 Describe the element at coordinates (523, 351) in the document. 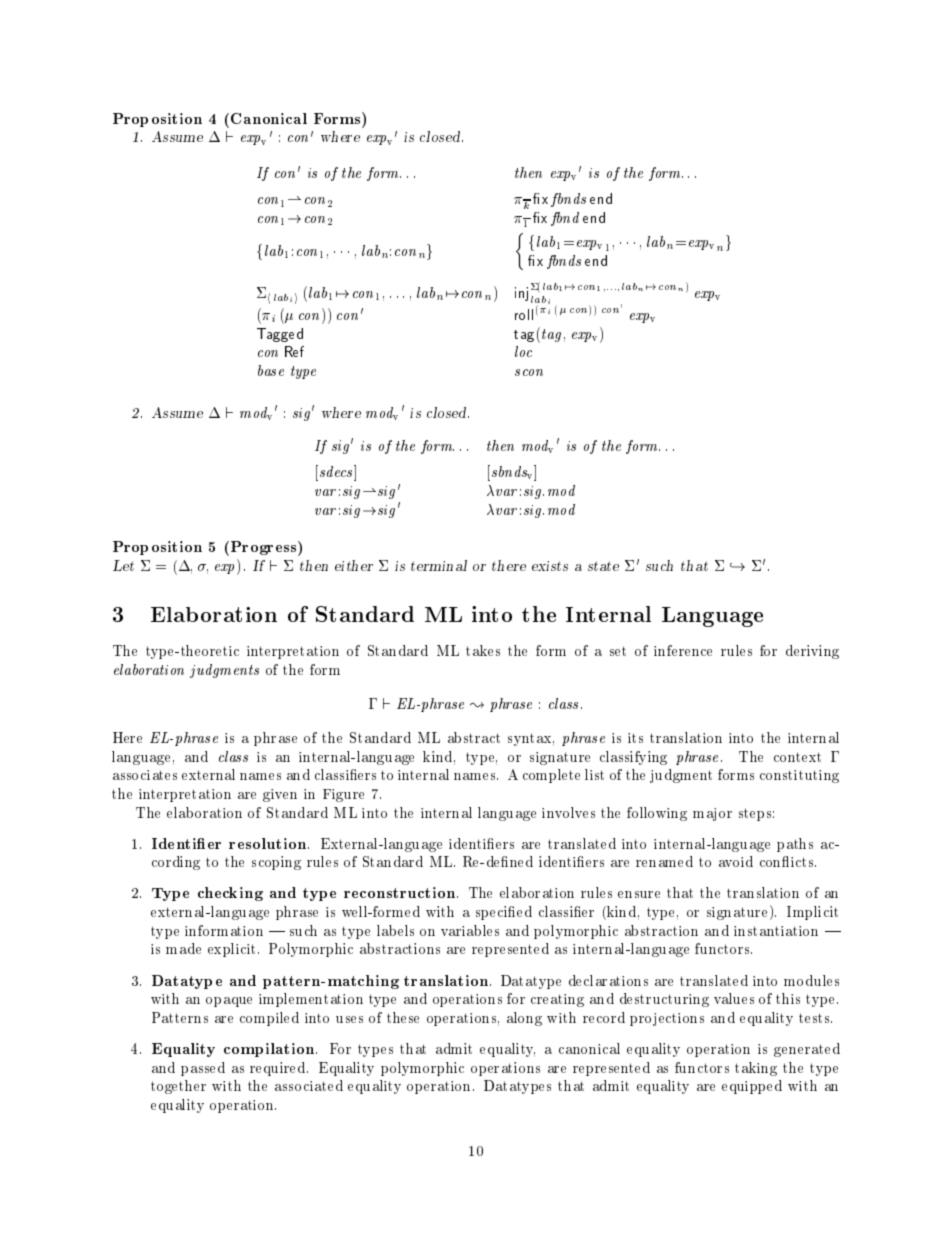

I see `loc` at that location.
